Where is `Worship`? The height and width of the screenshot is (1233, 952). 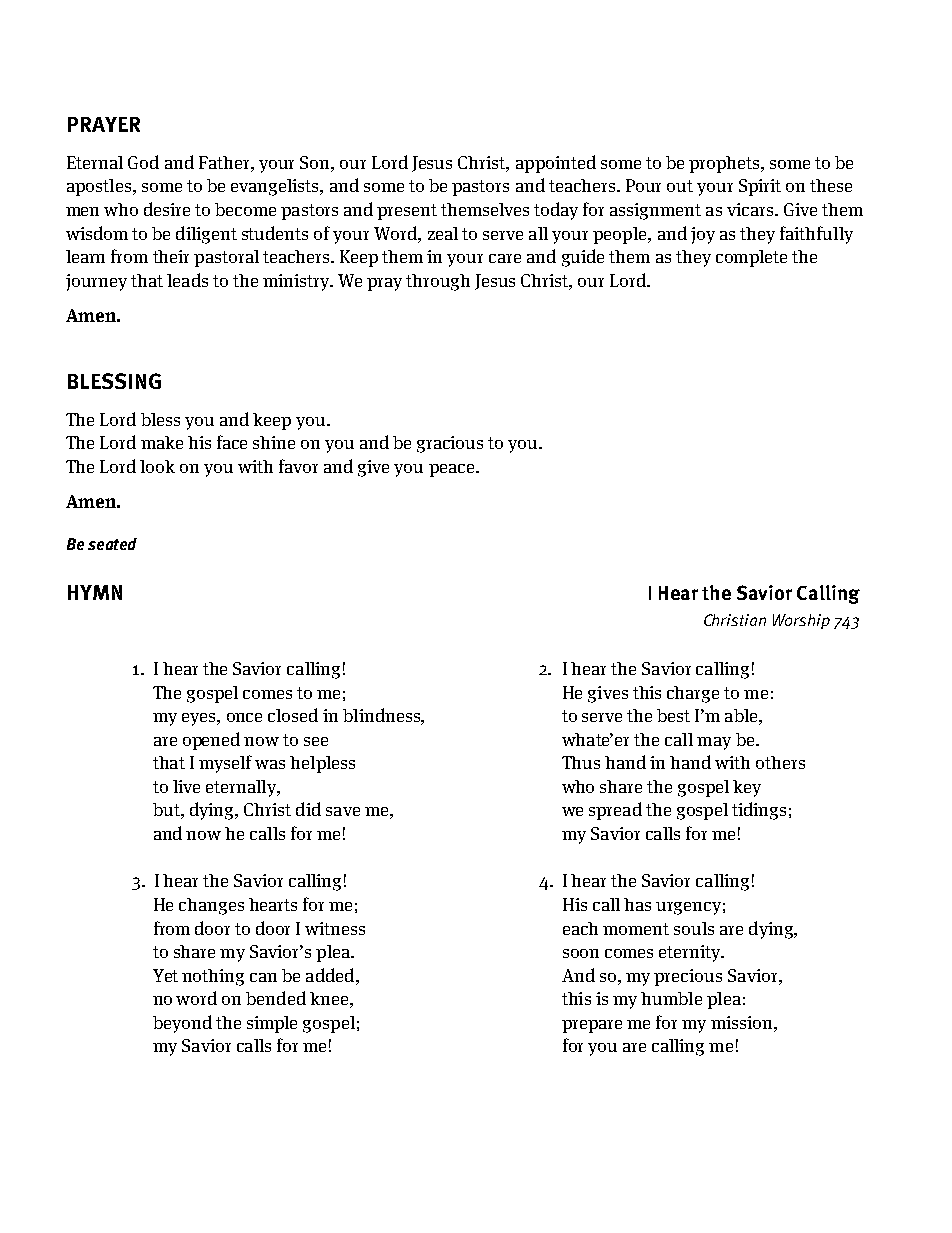 Worship is located at coordinates (801, 621).
